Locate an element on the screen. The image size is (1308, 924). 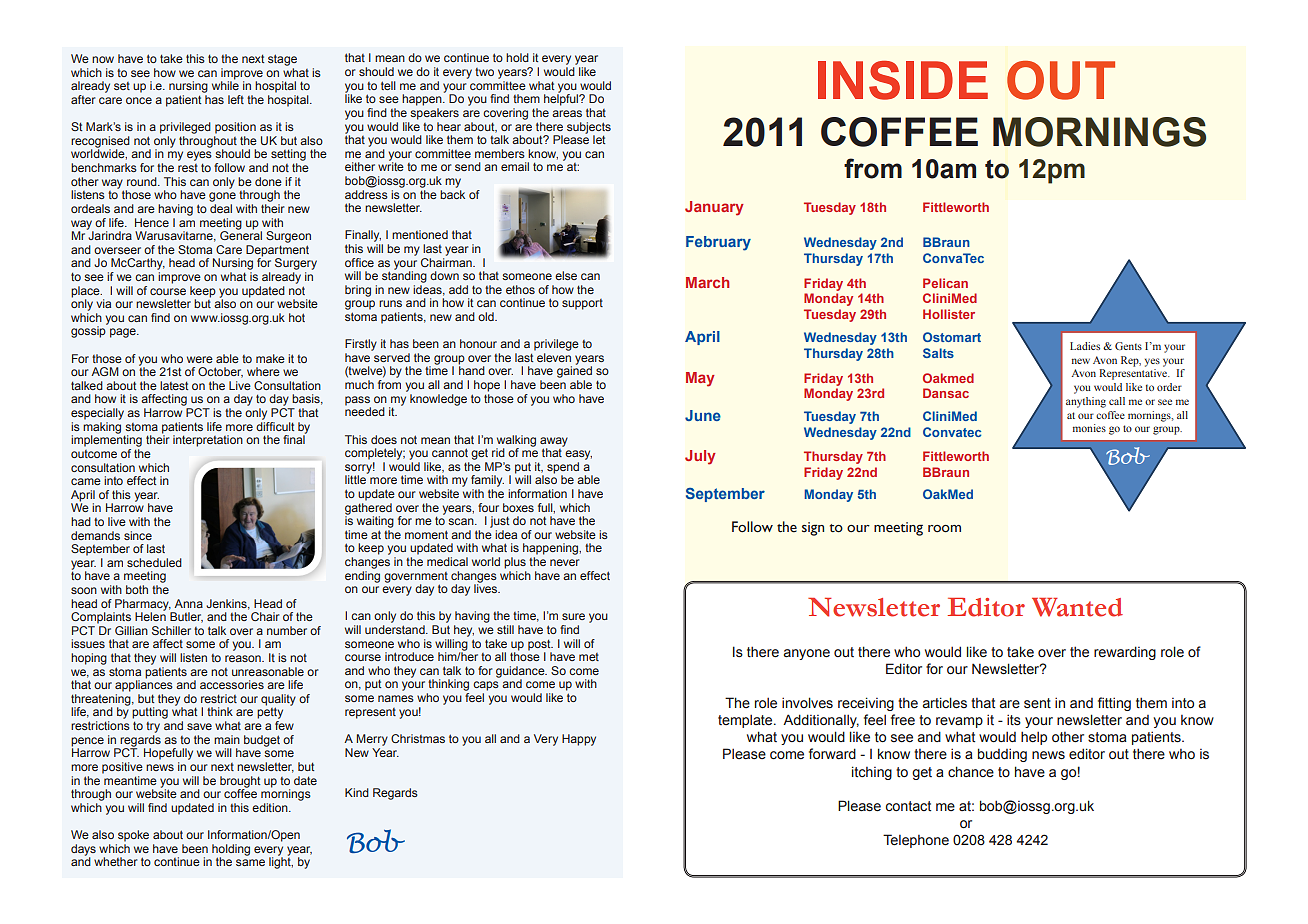
areas is located at coordinates (567, 113).
